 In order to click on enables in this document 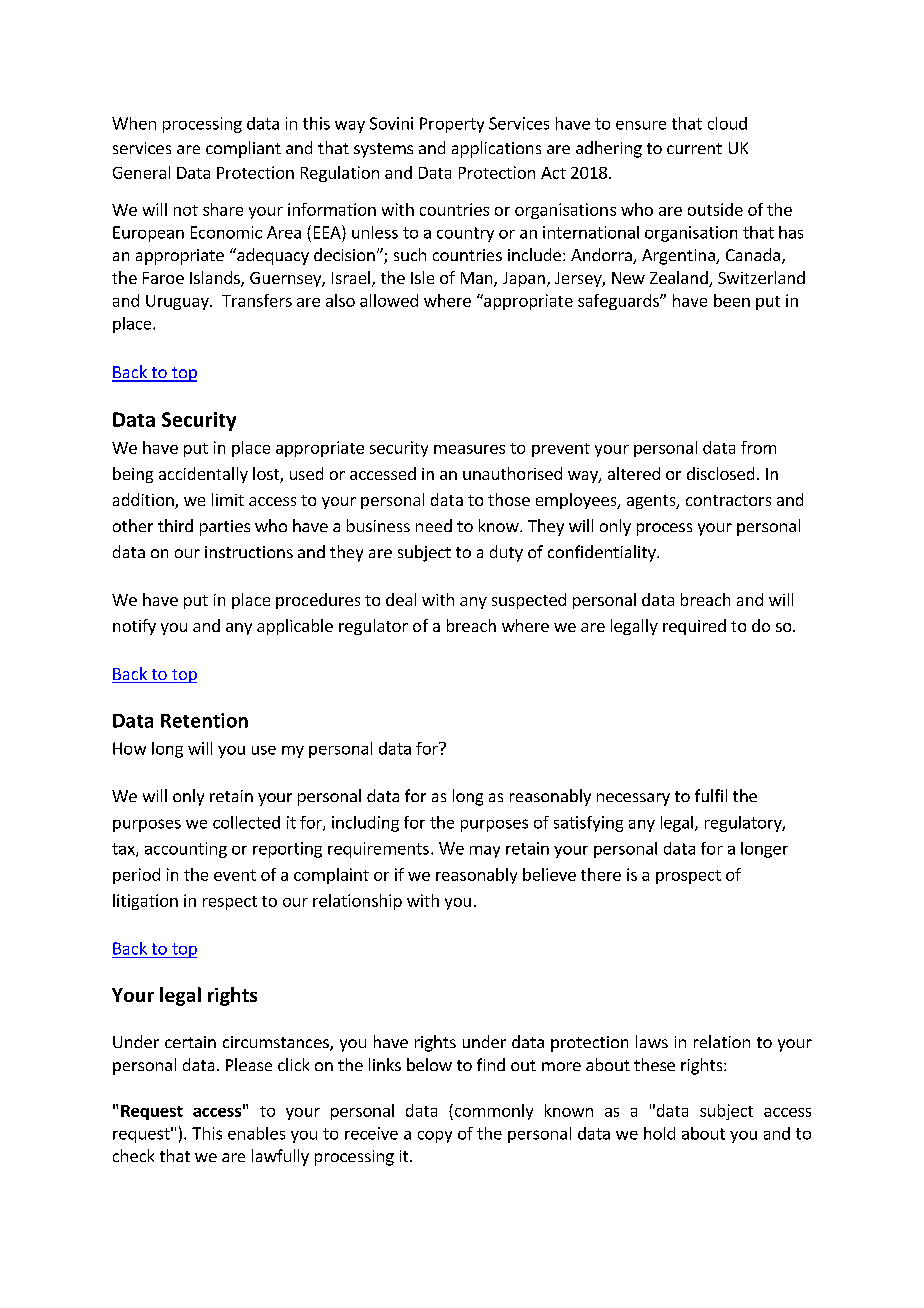, I will do `click(256, 1133)`.
